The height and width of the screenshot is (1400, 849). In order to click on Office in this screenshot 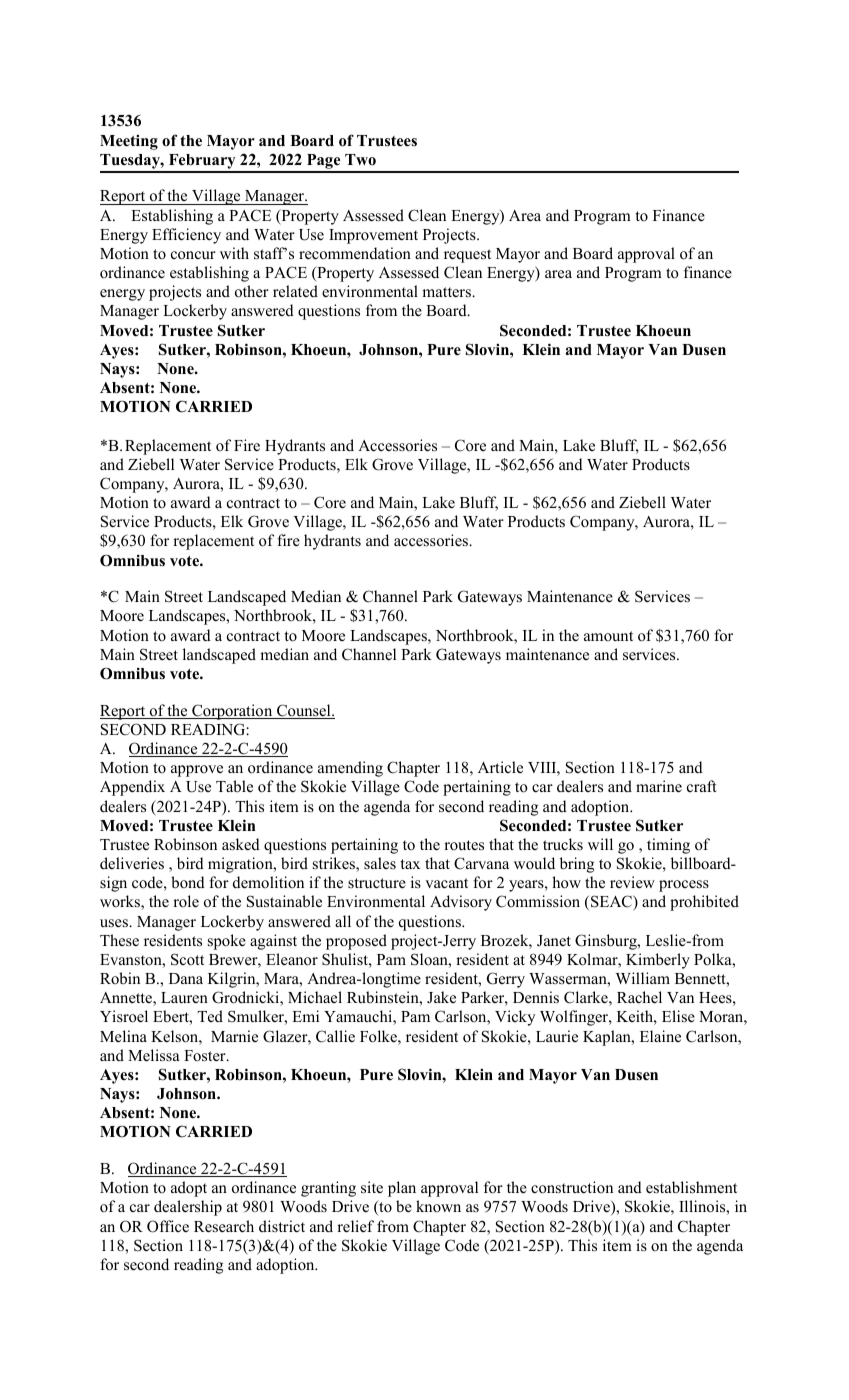, I will do `click(168, 1226)`.
